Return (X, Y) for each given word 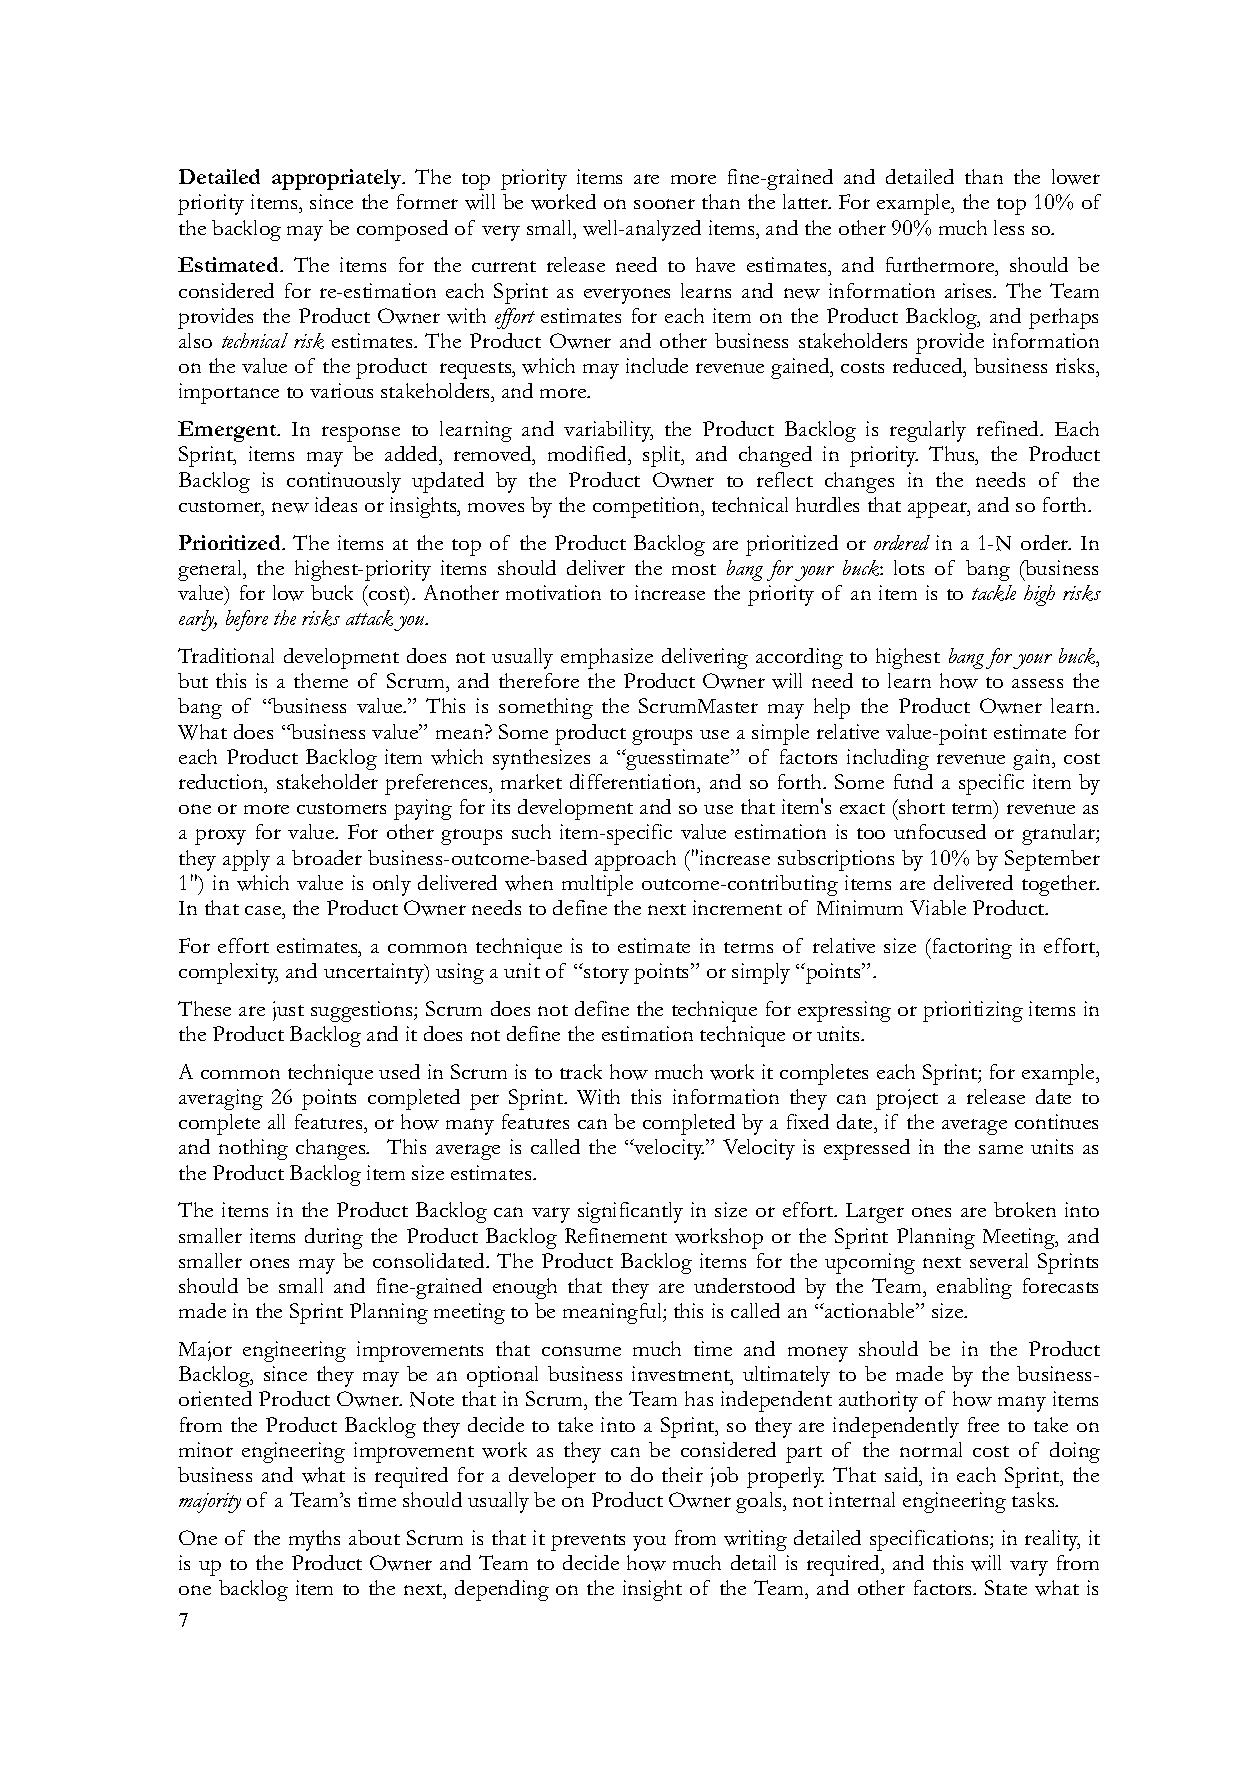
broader (327, 857)
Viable (938, 907)
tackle (994, 593)
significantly (630, 1212)
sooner (664, 204)
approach (635, 860)
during (334, 1238)
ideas (336, 504)
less (1009, 227)
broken (1025, 1209)
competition (647, 507)
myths (314, 1540)
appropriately (338, 179)
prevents (588, 1542)
